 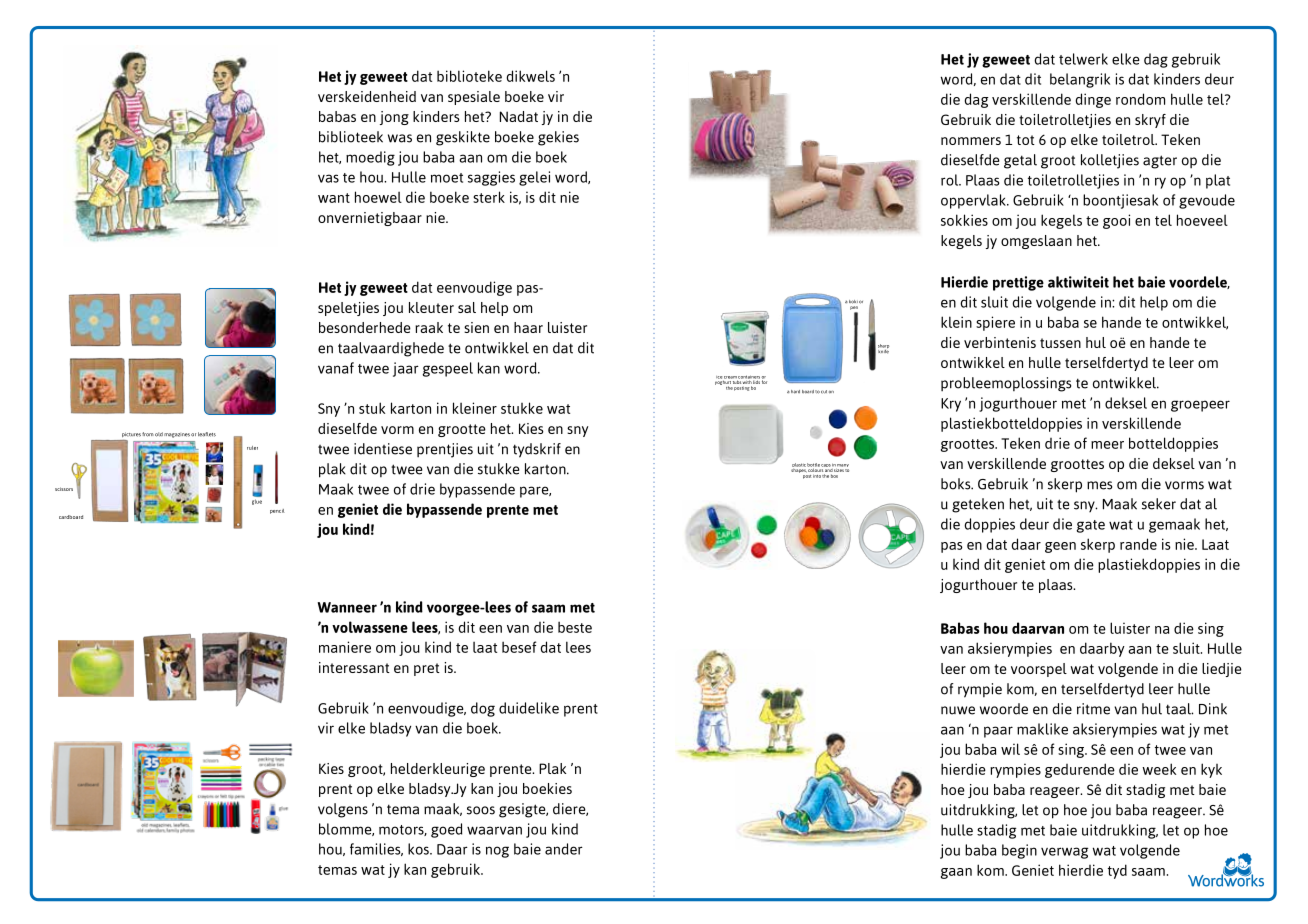 What do you see at coordinates (277, 511) in the image?
I see `pencil` at bounding box center [277, 511].
